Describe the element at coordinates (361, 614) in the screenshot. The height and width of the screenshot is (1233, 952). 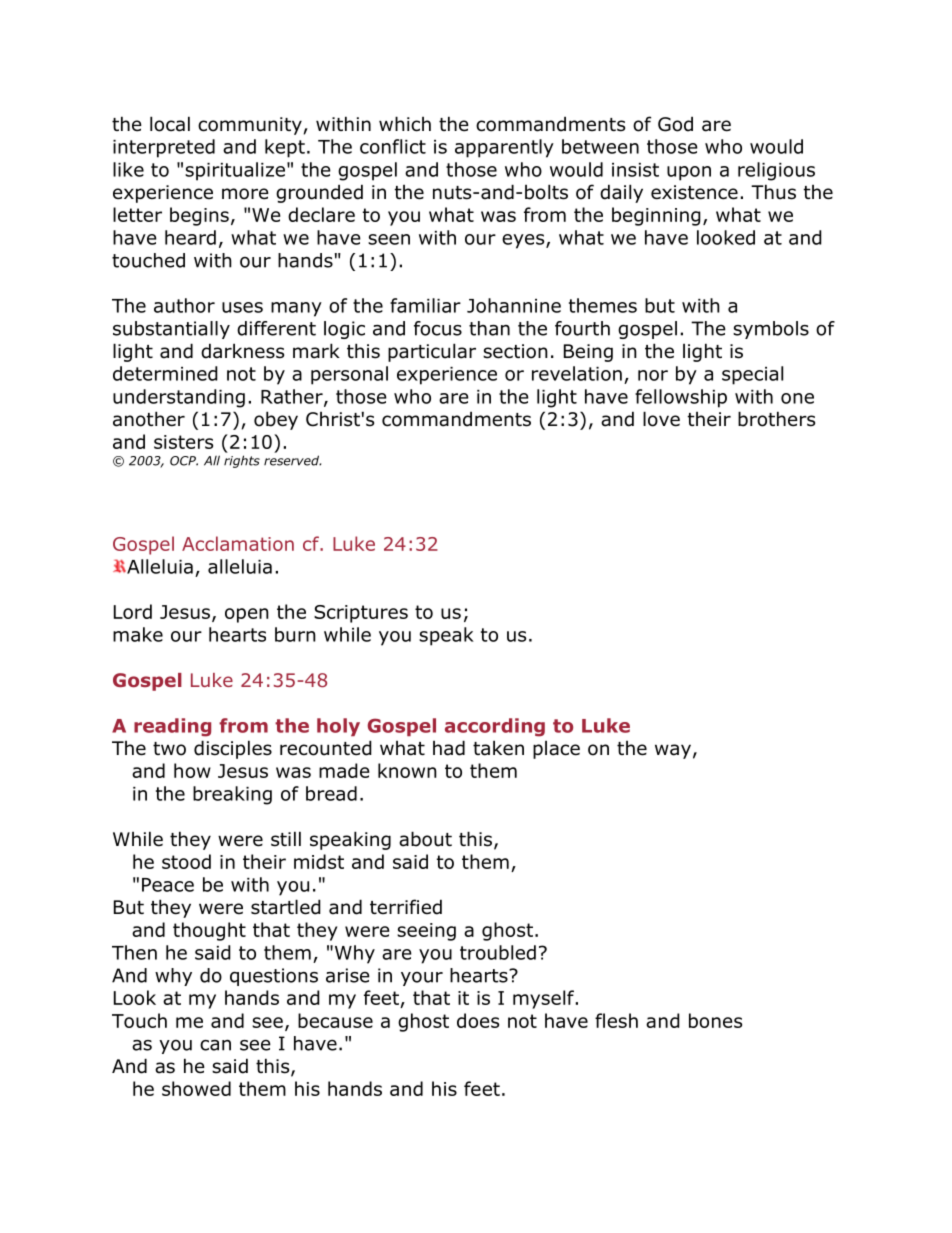
I see `Scriptures` at that location.
